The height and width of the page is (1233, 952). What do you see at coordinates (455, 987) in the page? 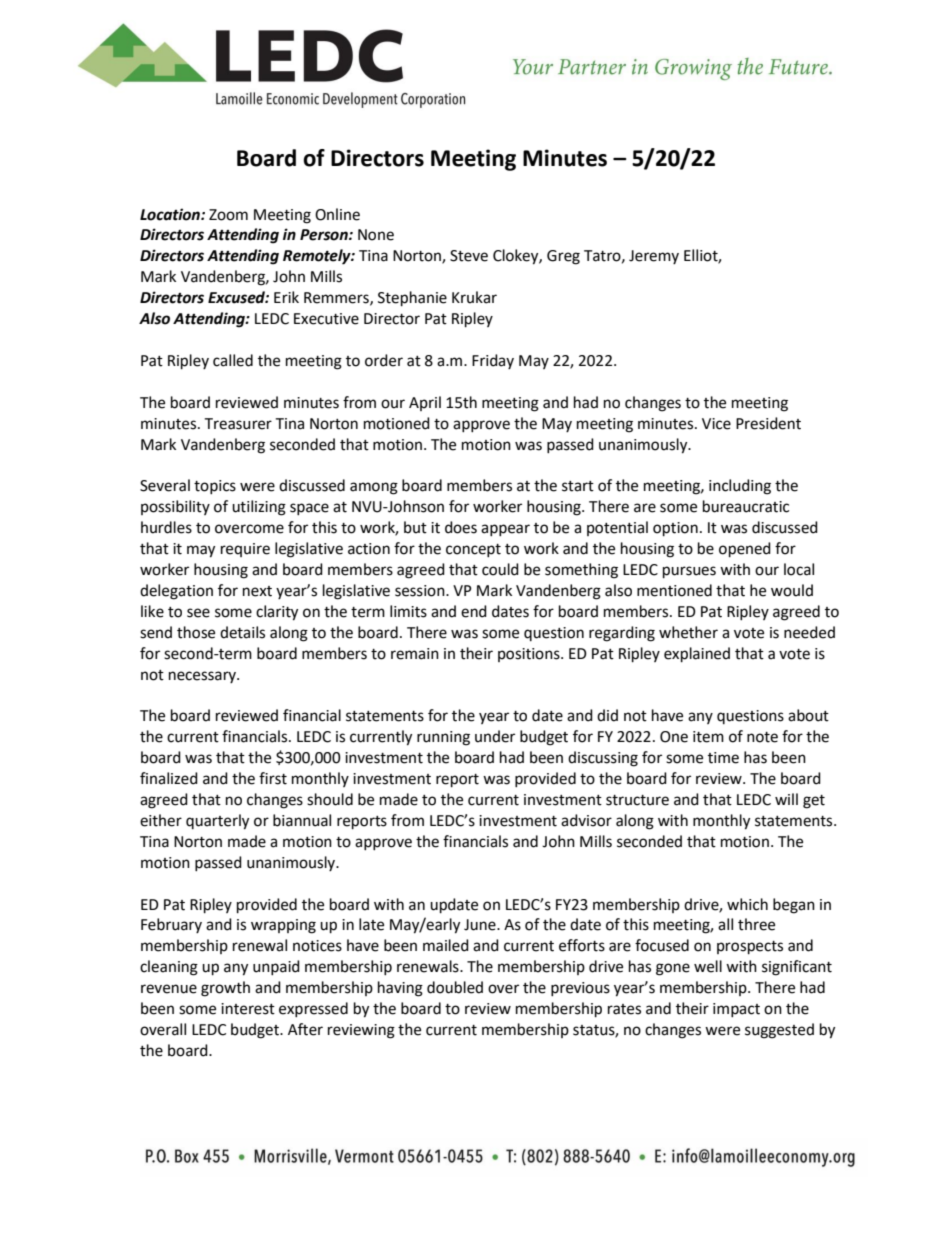
I see `doubled` at bounding box center [455, 987].
